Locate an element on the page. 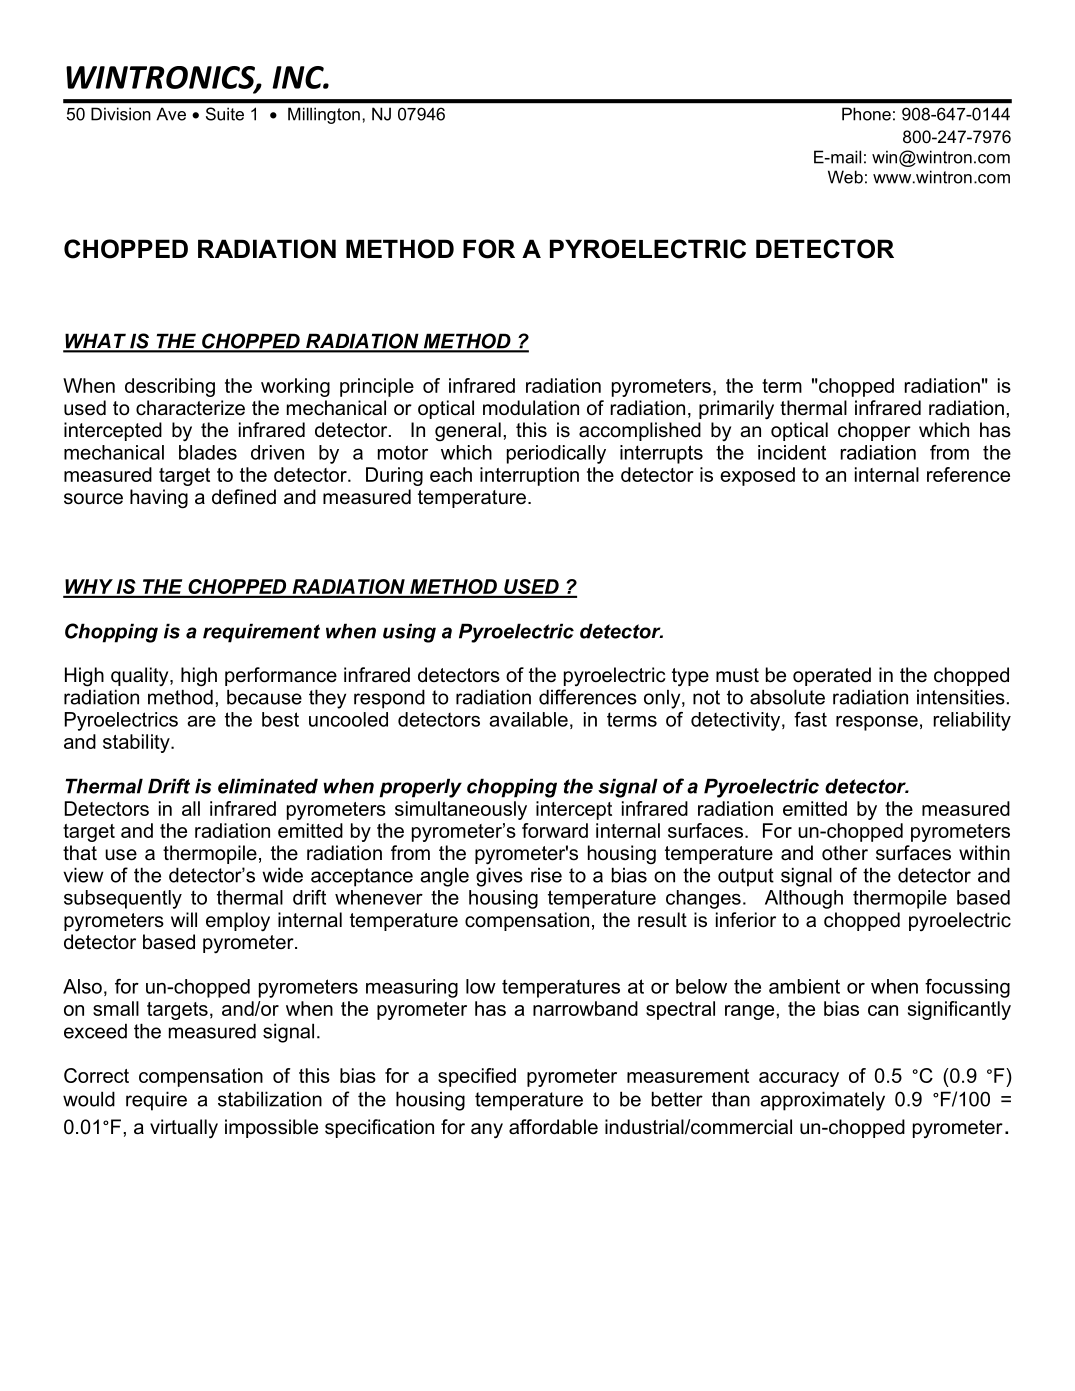  Phone is located at coordinates (866, 114).
